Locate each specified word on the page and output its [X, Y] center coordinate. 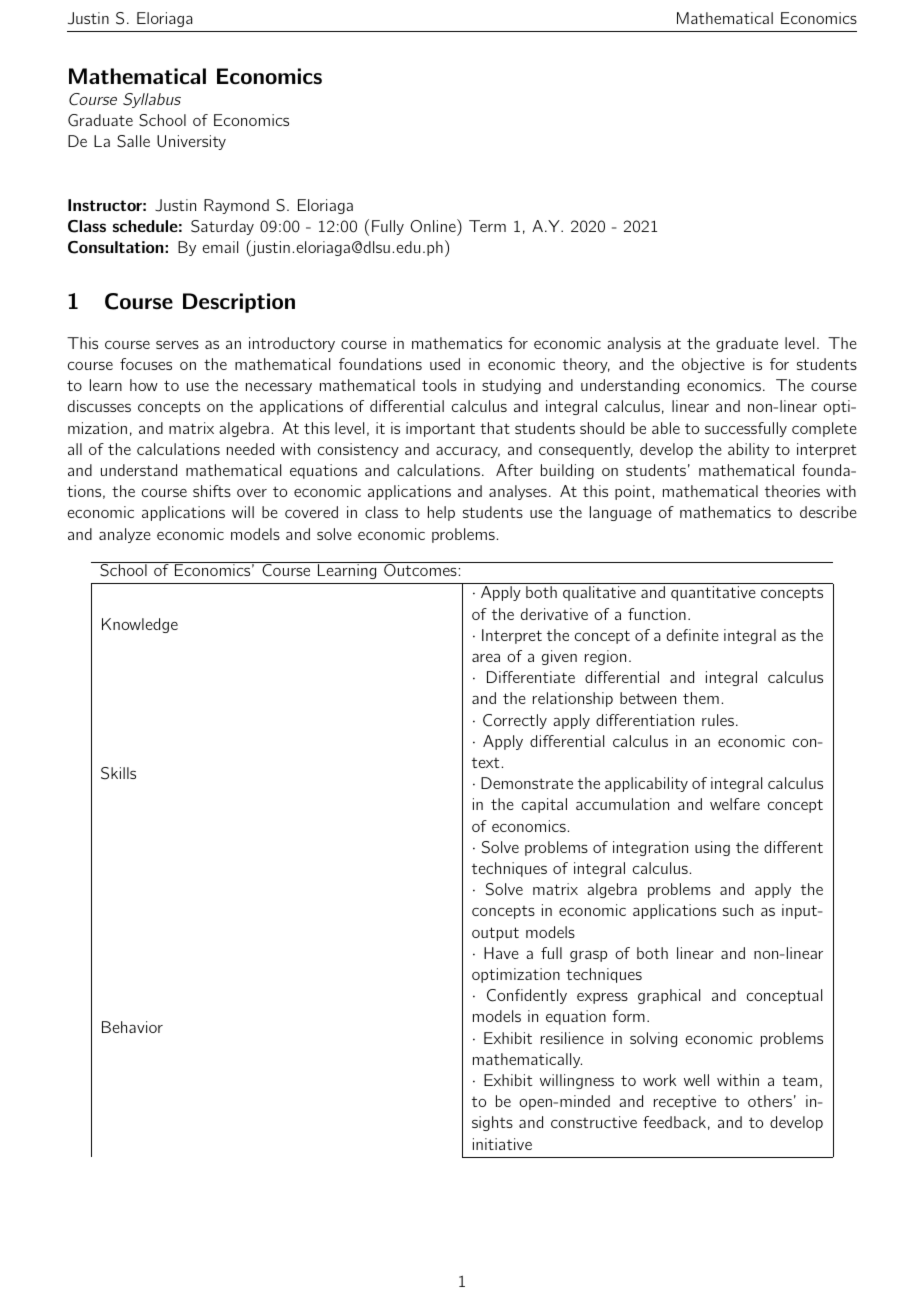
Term [487, 226]
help [441, 513]
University [191, 142]
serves [177, 344]
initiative [502, 1144]
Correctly [515, 721]
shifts [212, 491]
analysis [634, 344]
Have [501, 953]
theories [792, 491]
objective [713, 365]
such [738, 910]
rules [718, 720]
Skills [118, 773]
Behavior [132, 1027]
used [445, 364]
